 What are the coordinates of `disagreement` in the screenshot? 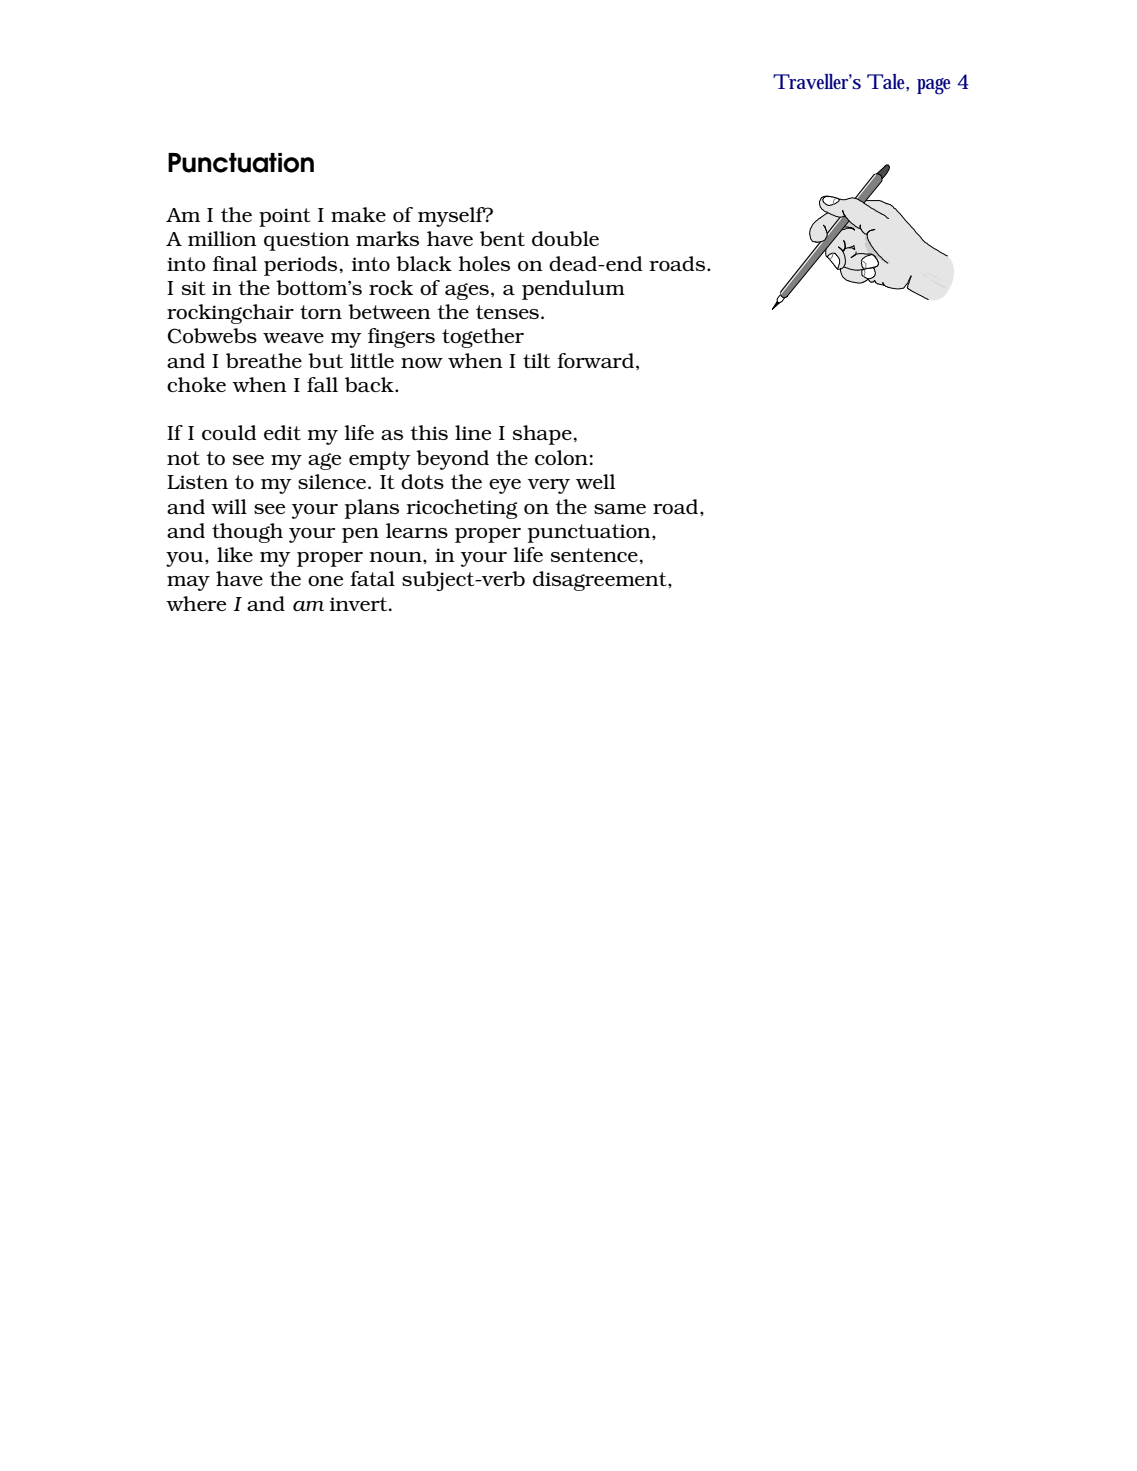 It's located at (601, 581).
